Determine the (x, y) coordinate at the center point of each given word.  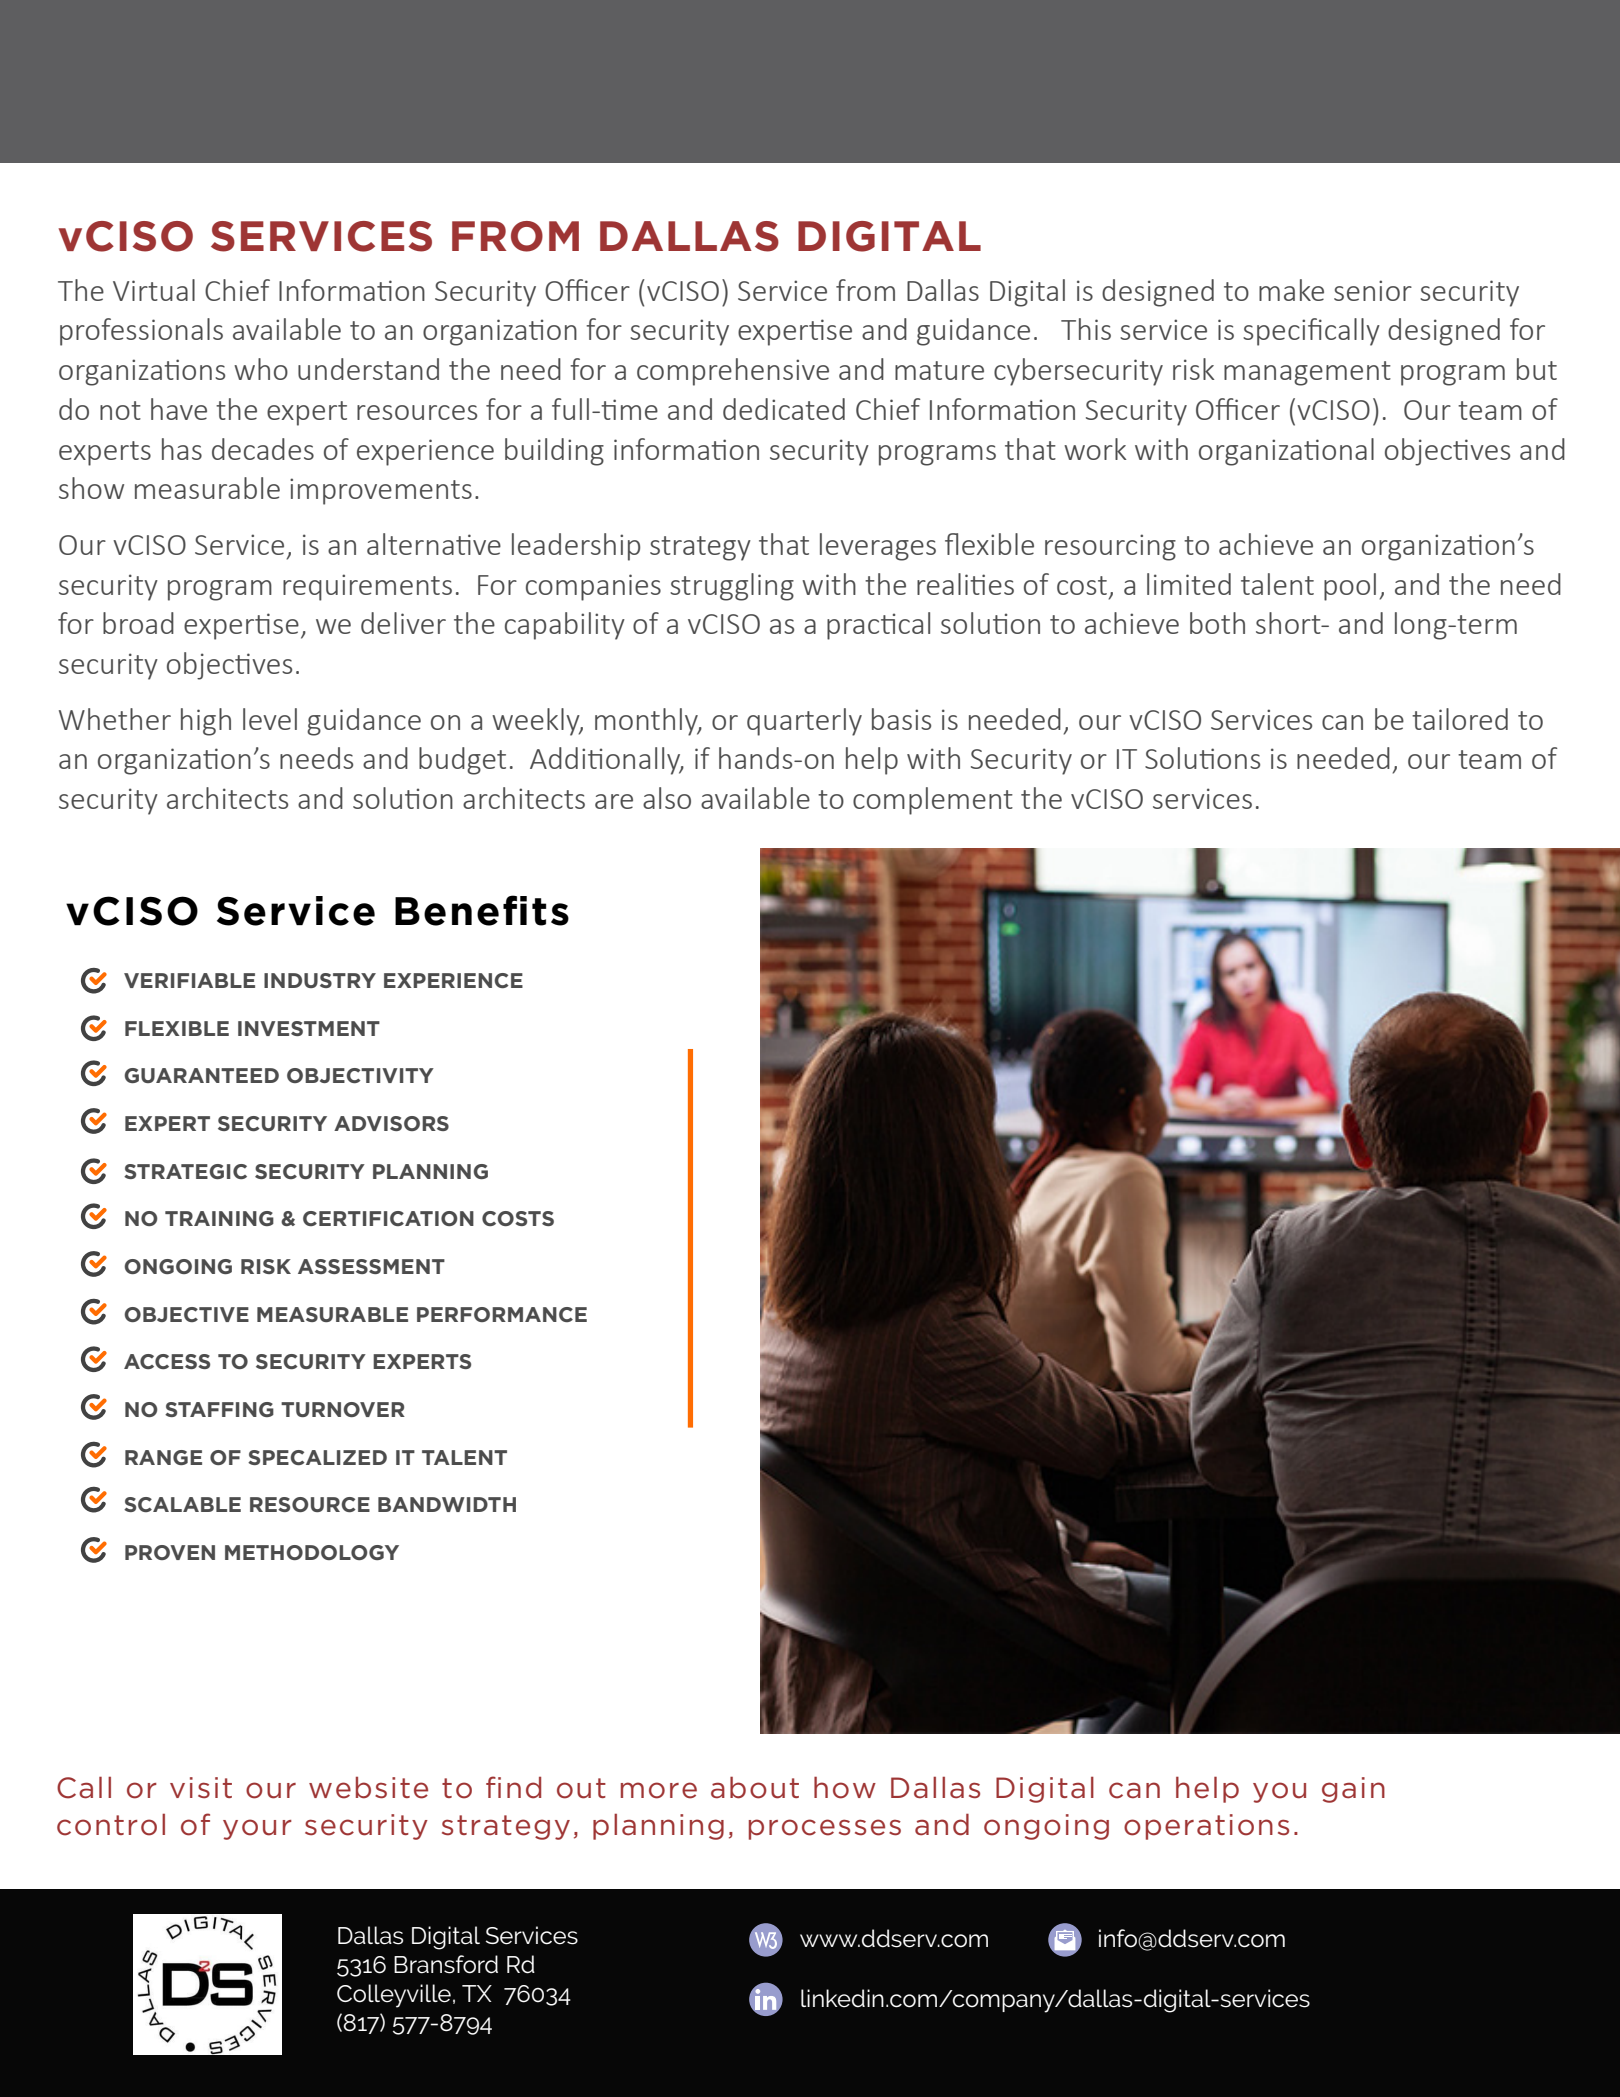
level (270, 719)
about (755, 1787)
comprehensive (733, 372)
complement (933, 801)
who (261, 369)
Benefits (482, 910)
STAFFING (219, 1409)
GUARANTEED (201, 1075)
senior (1373, 290)
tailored (1460, 719)
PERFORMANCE (502, 1314)
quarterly (804, 722)
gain (1353, 1790)
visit (201, 1788)
